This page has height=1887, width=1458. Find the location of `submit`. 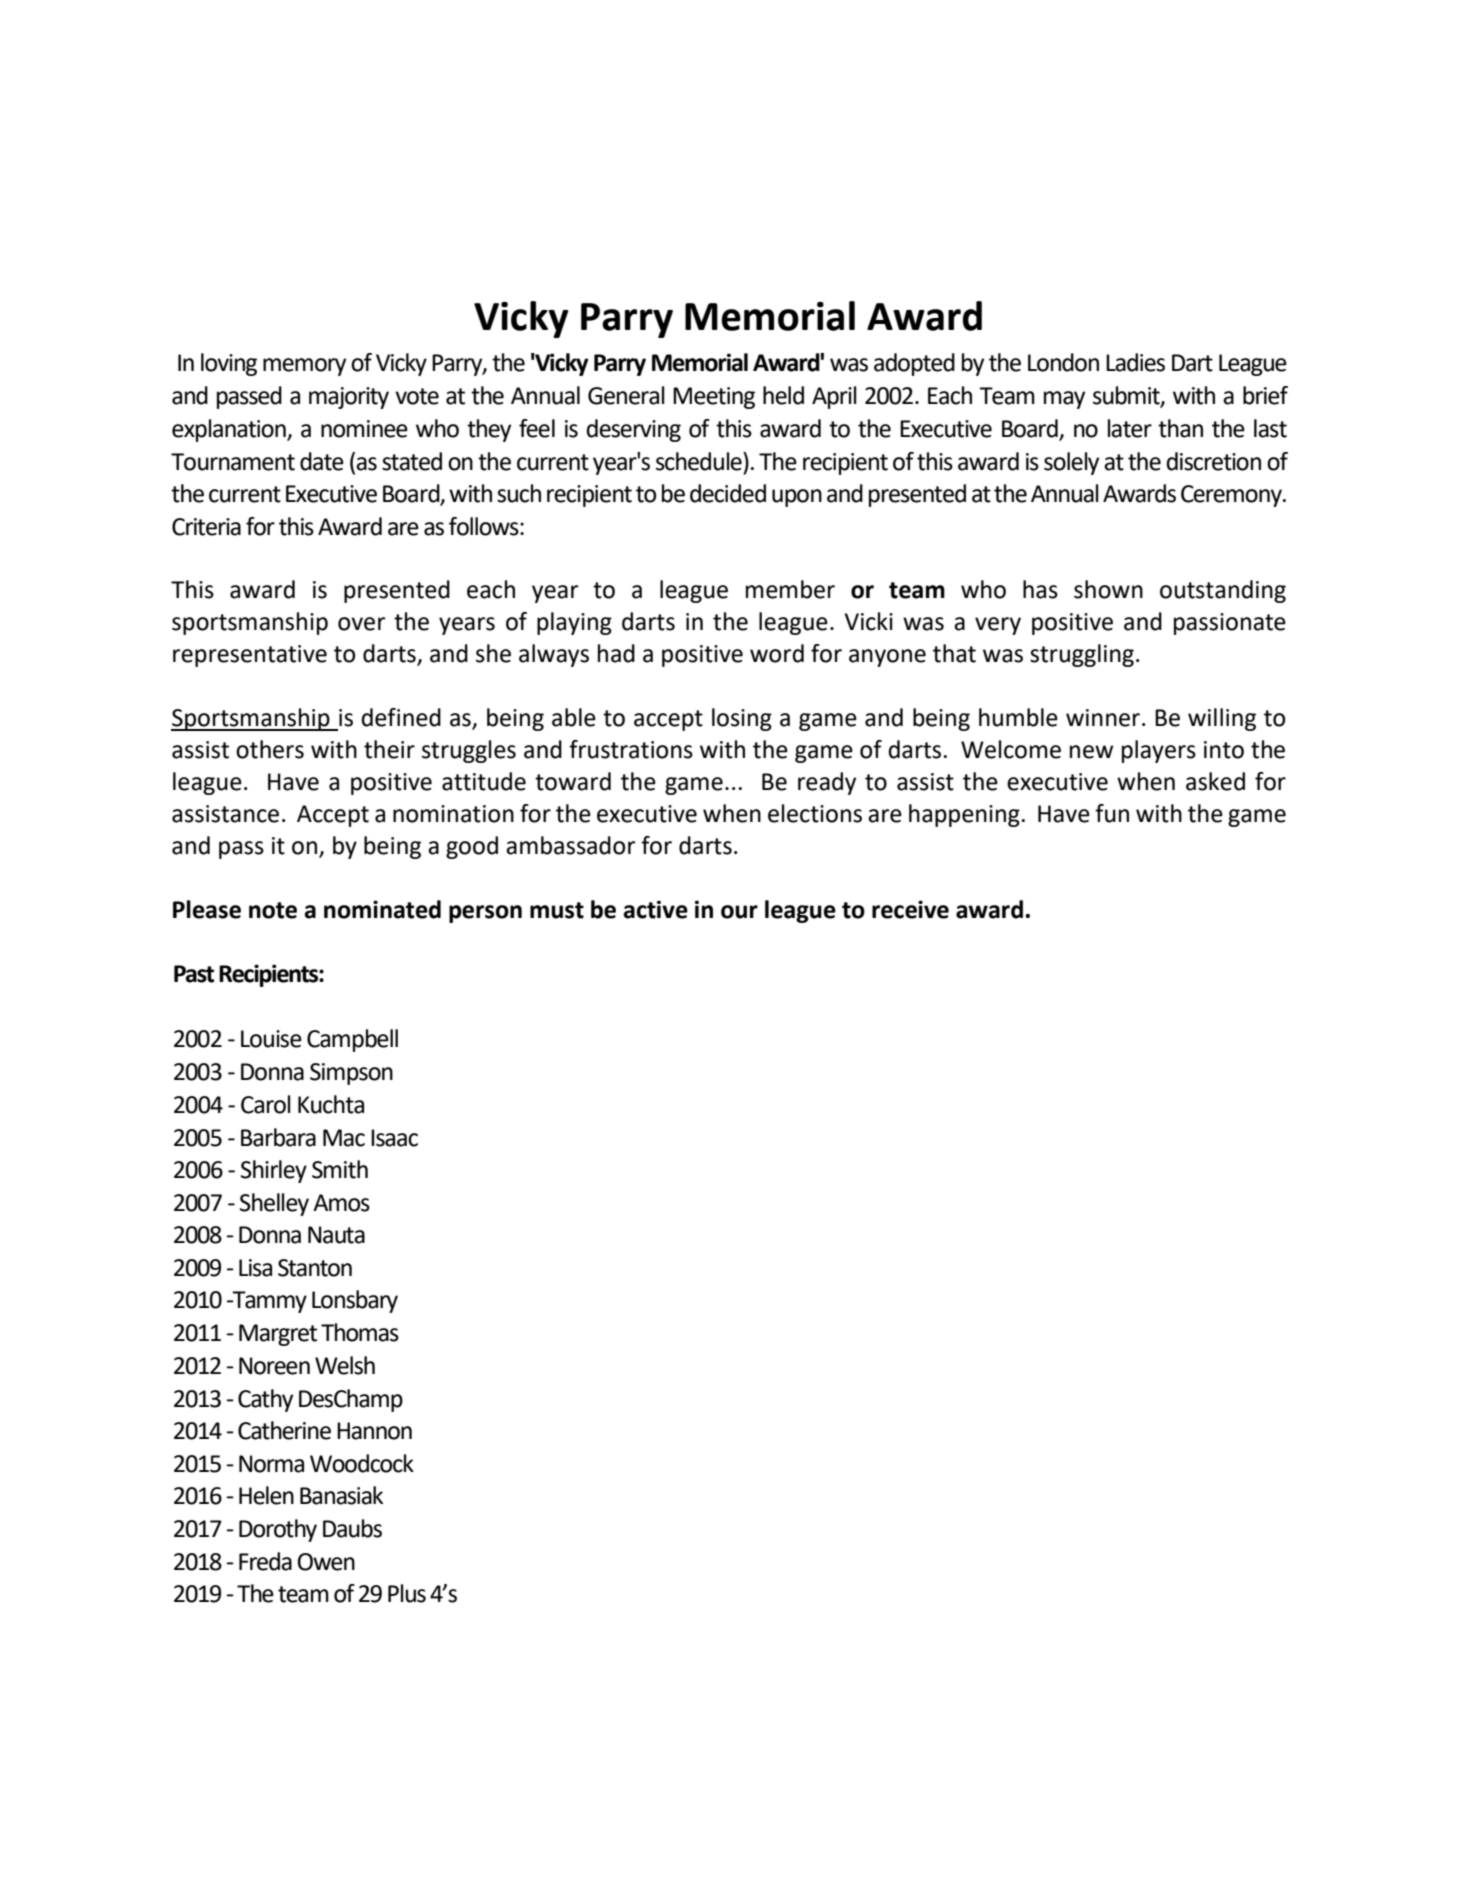

submit is located at coordinates (1127, 396).
